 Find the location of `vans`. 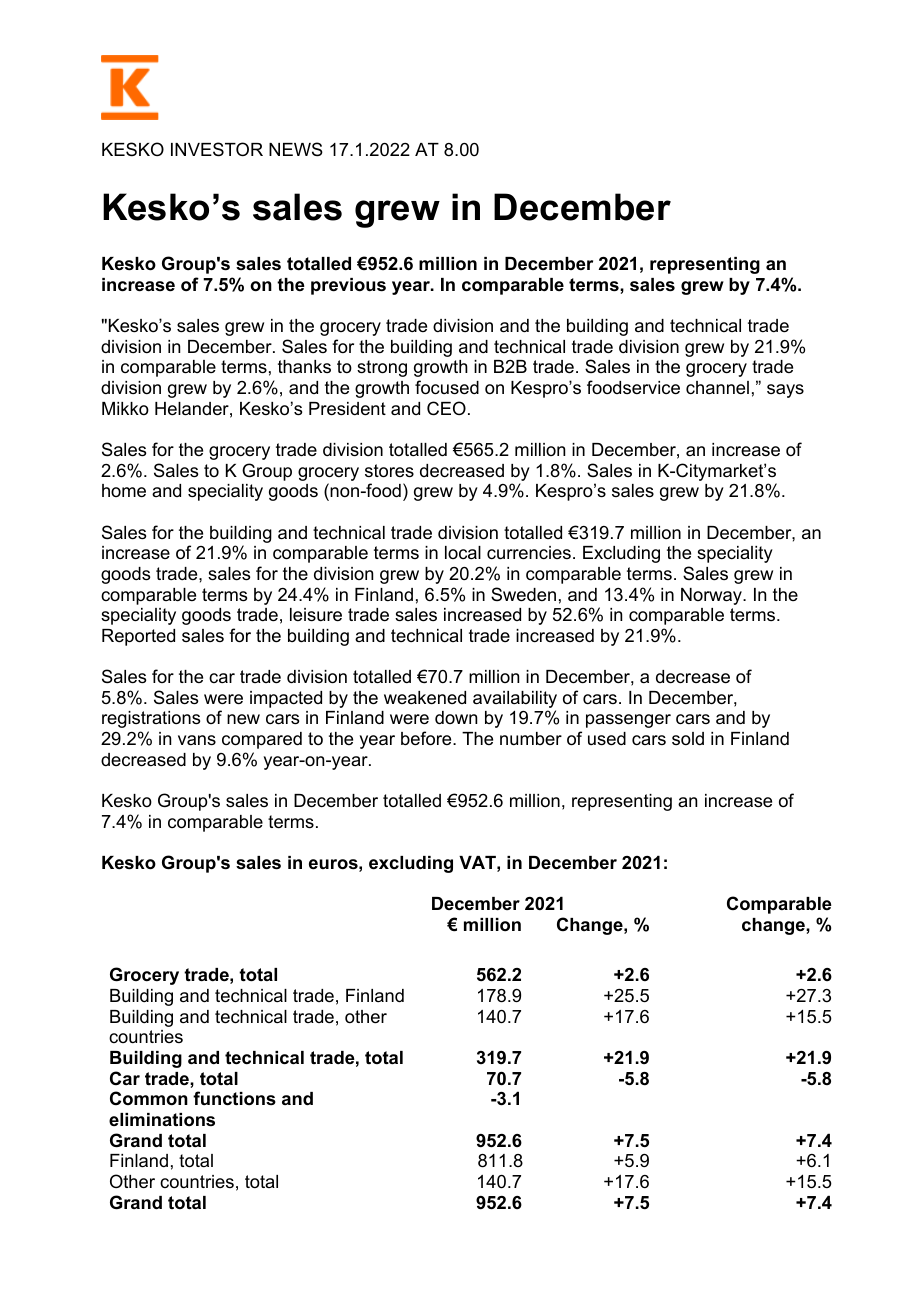

vans is located at coordinates (197, 740).
